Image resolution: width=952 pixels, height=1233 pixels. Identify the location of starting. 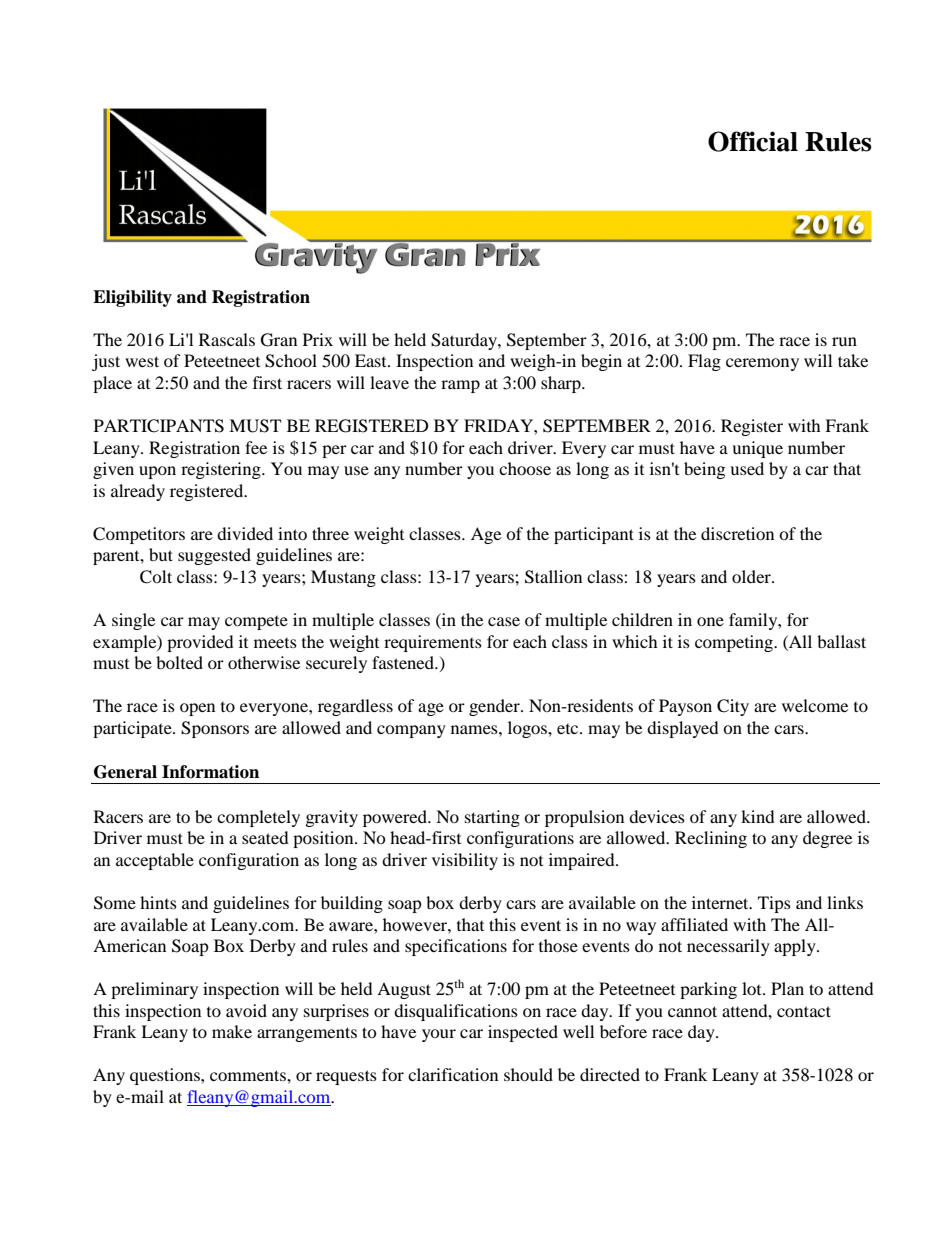
(492, 818).
